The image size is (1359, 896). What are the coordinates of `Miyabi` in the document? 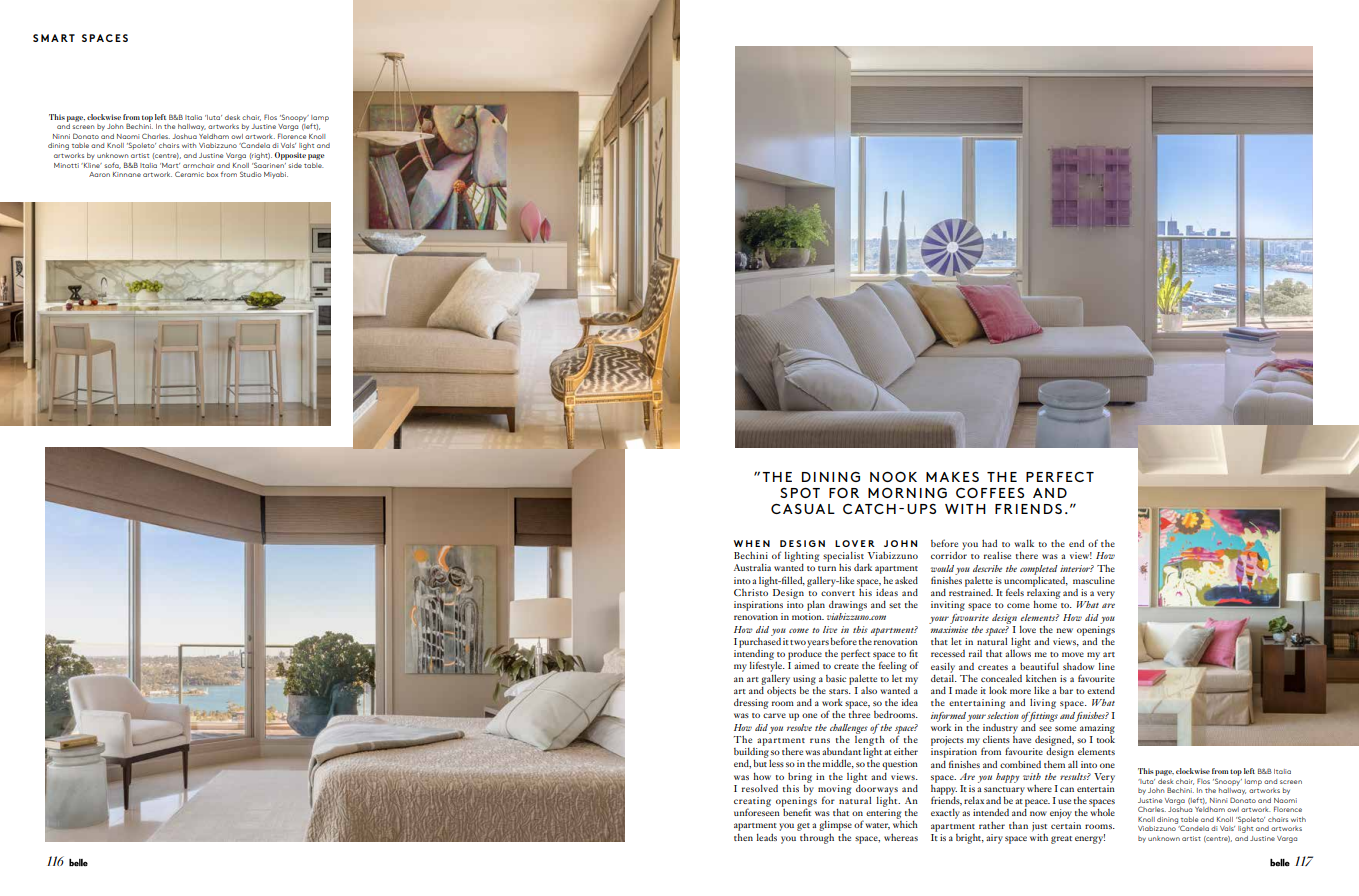 It's located at (276, 175).
